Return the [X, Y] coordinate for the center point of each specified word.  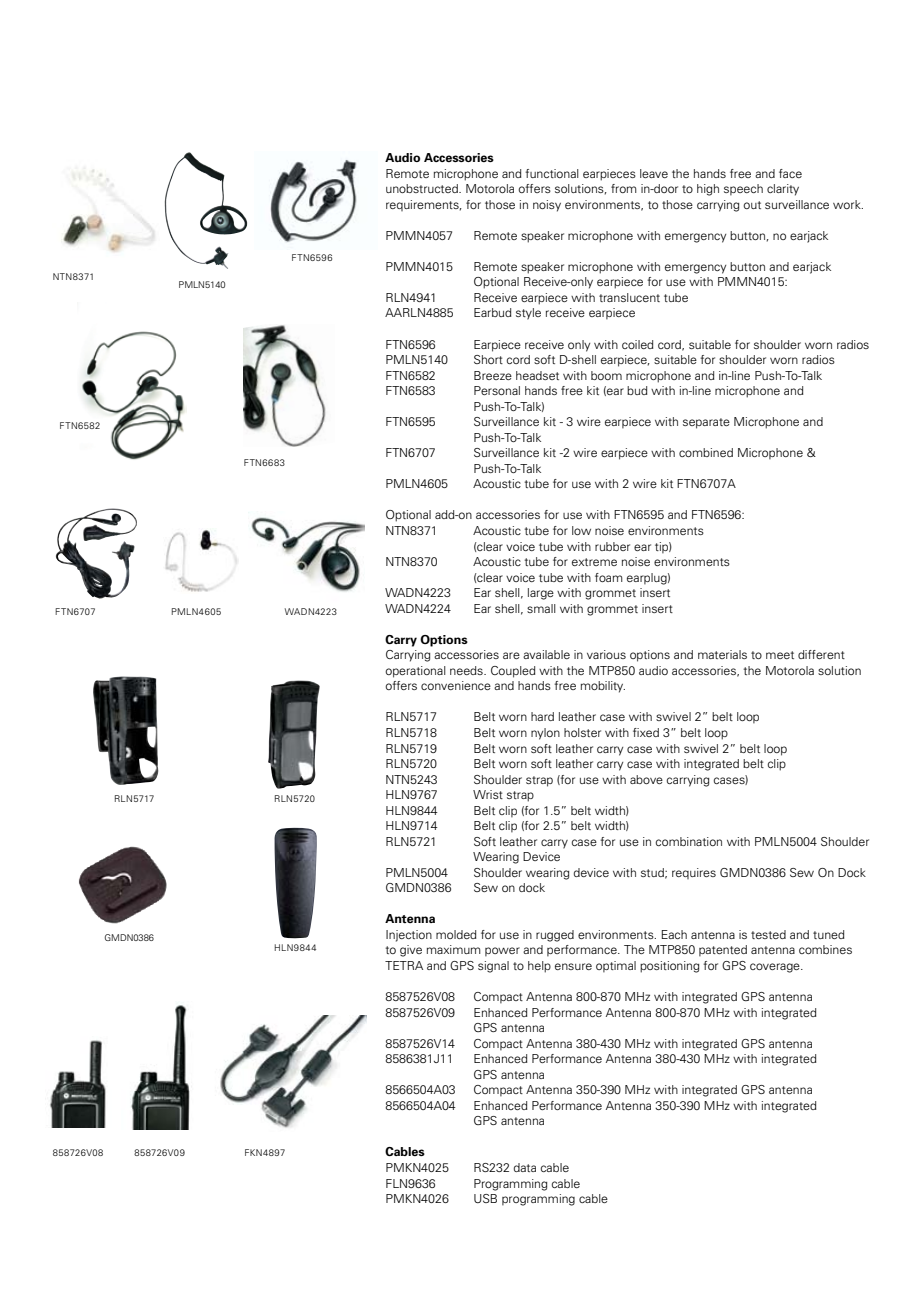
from [624, 188]
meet [780, 655]
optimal [616, 967]
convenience [456, 685]
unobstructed [423, 188]
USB [485, 1198]
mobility [603, 687]
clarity [783, 190]
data [525, 1167]
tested [768, 934]
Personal [497, 390]
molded [456, 934]
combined [706, 452]
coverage [776, 968]
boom [606, 375]
